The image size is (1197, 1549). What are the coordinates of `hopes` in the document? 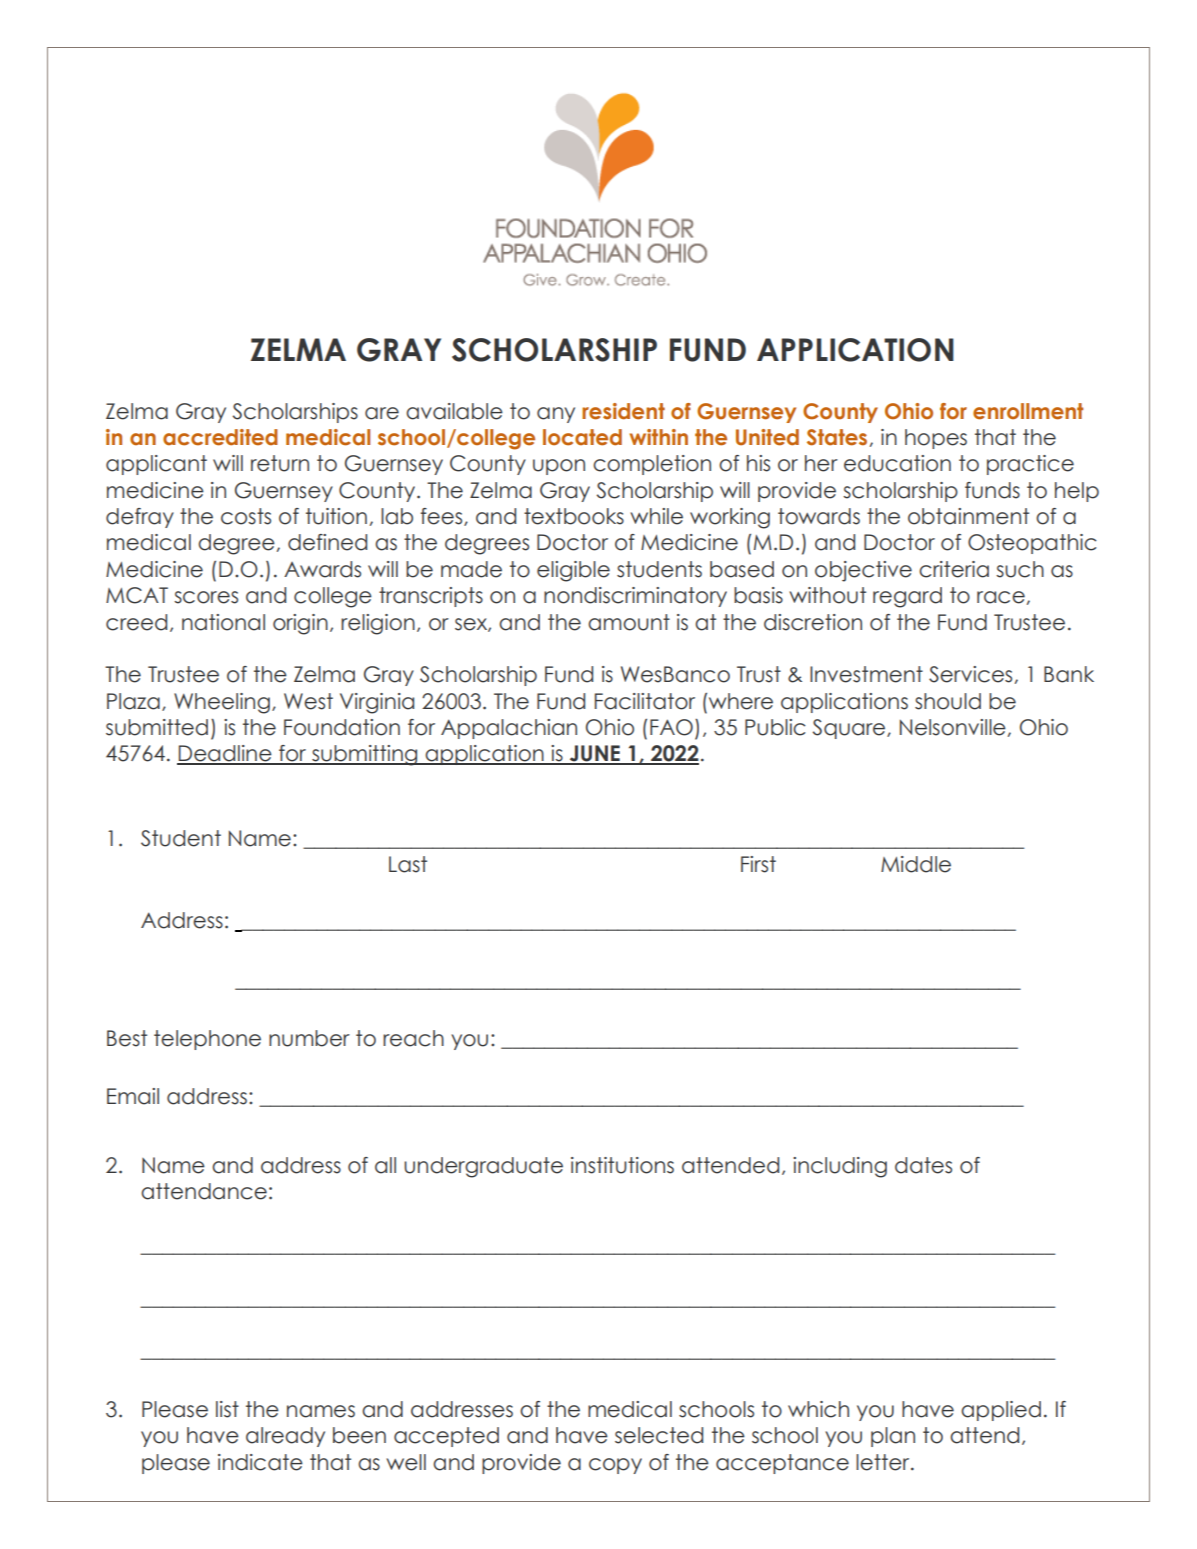 It's located at (936, 439).
